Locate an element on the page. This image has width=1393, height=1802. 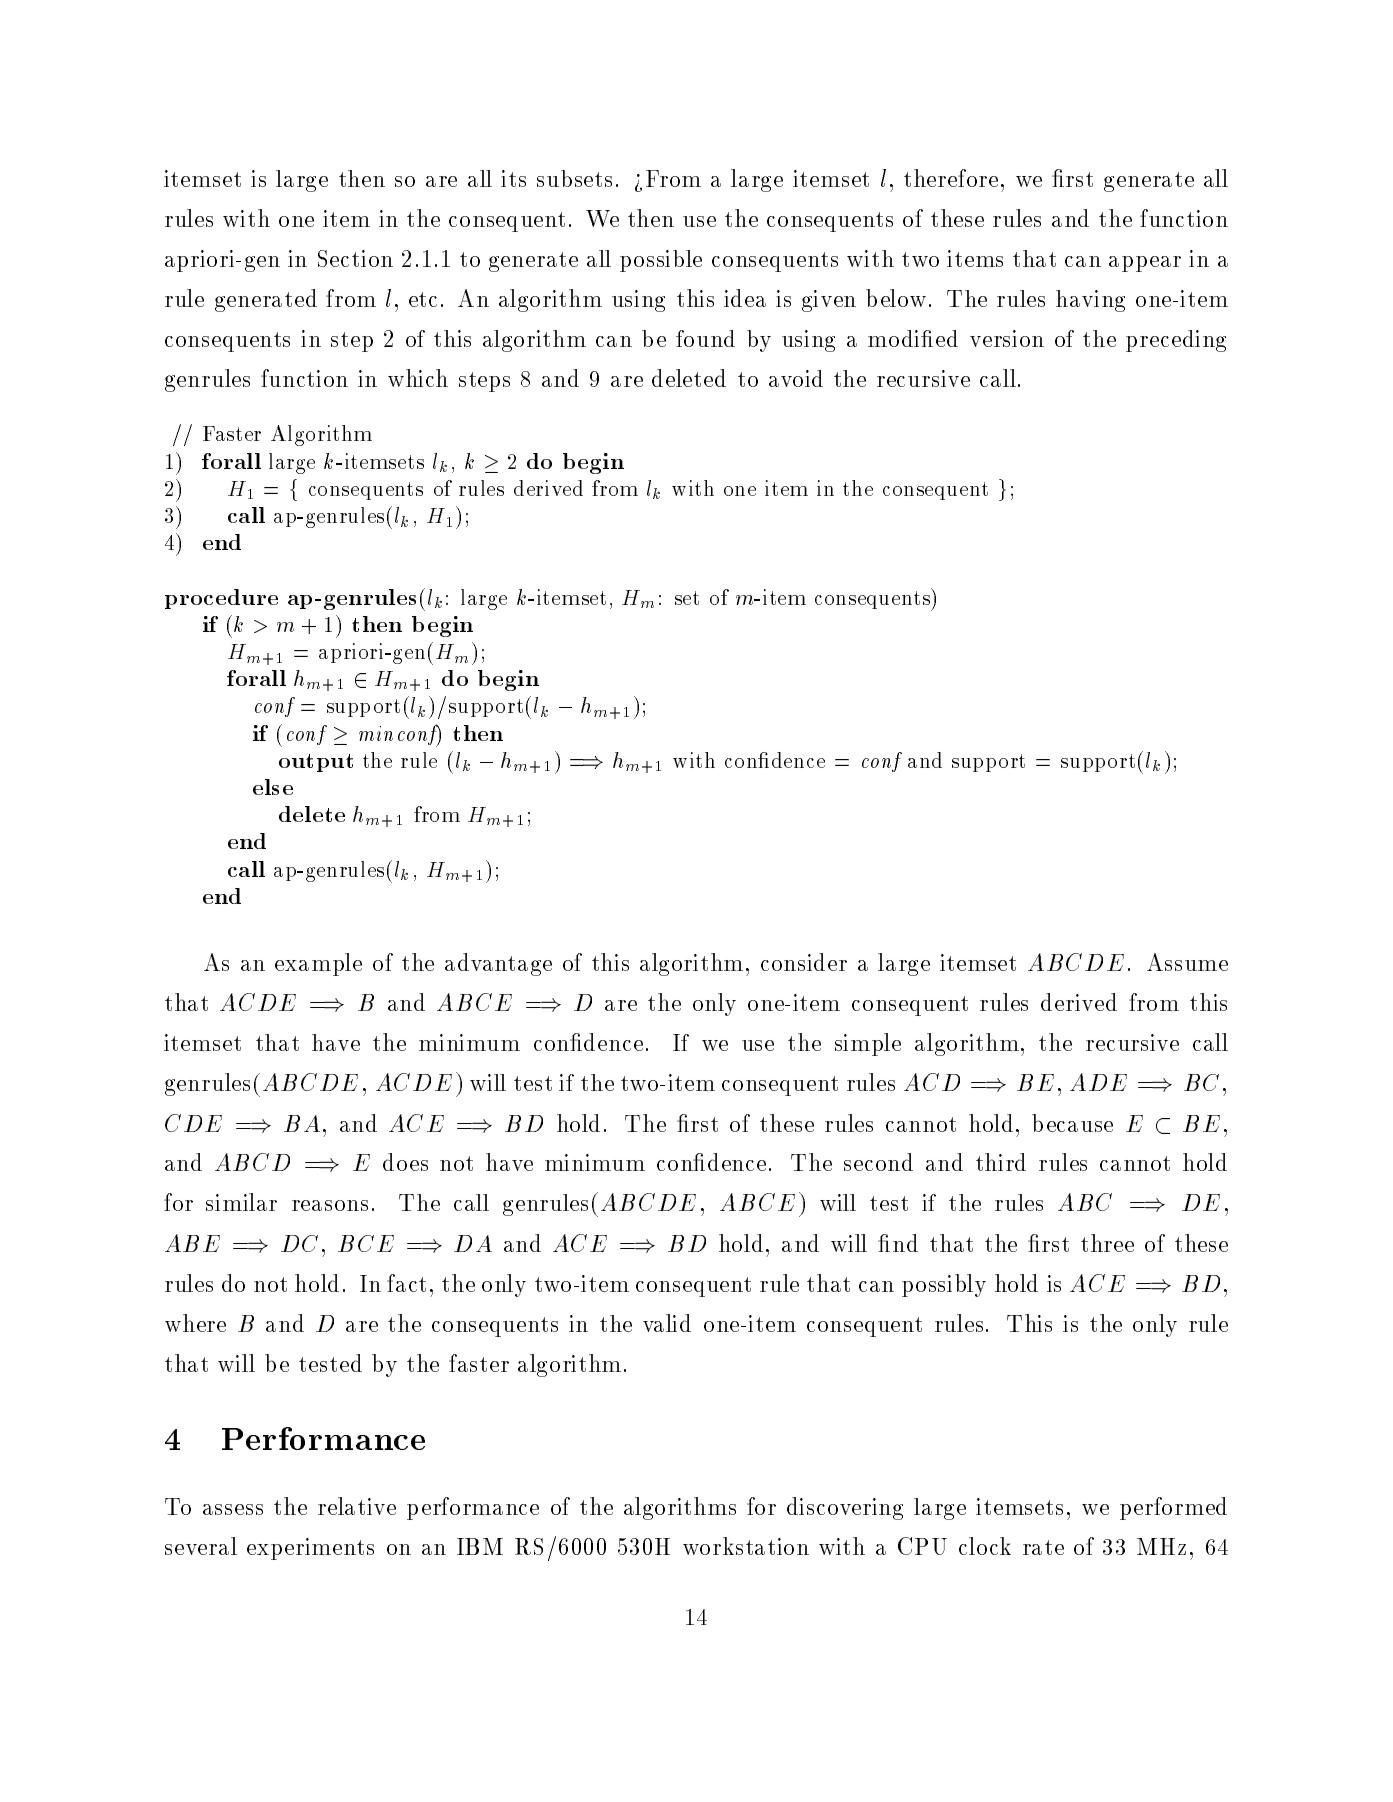
Section is located at coordinates (355, 258).
